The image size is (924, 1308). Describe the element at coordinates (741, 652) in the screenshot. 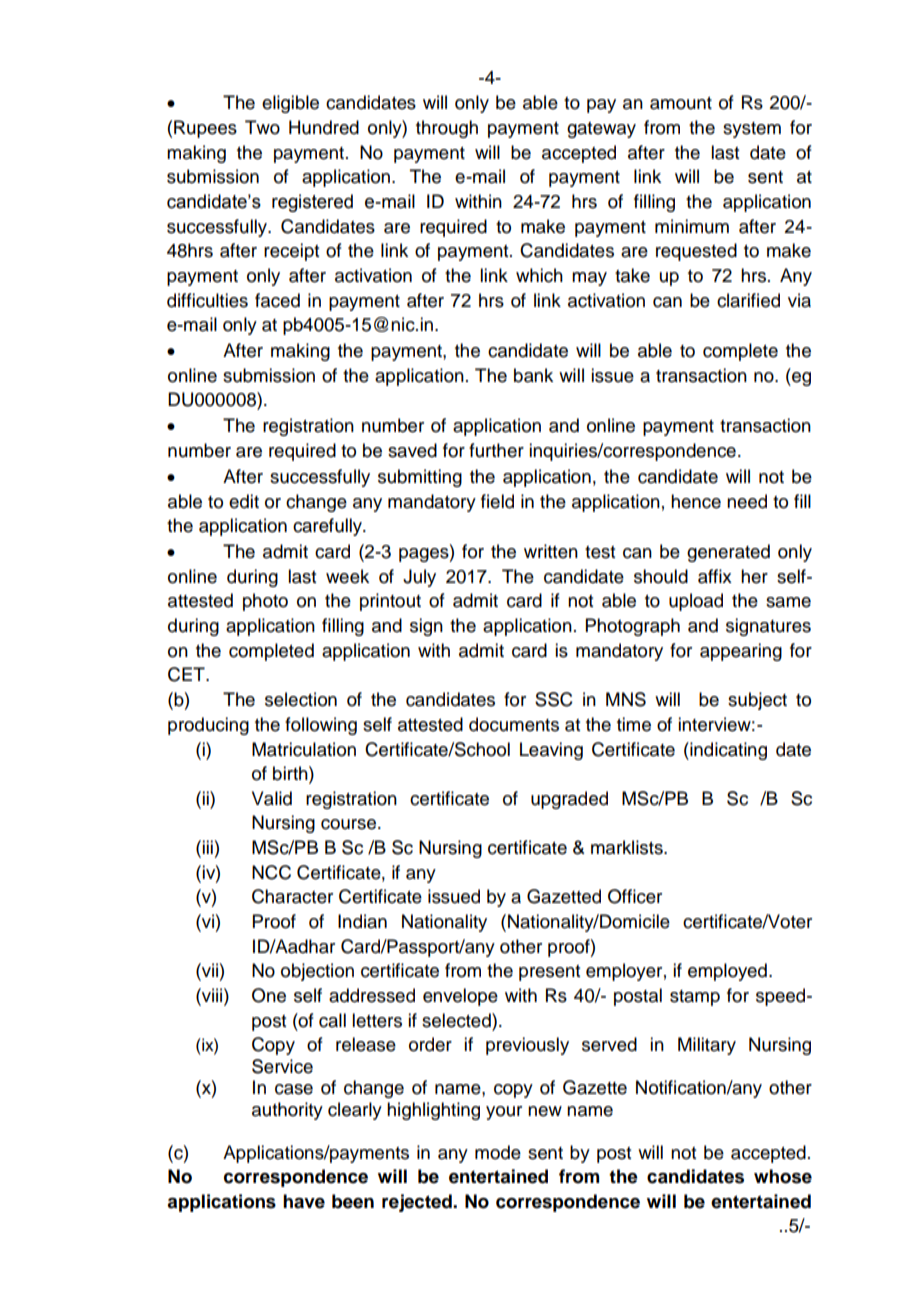

I see `appearing` at that location.
